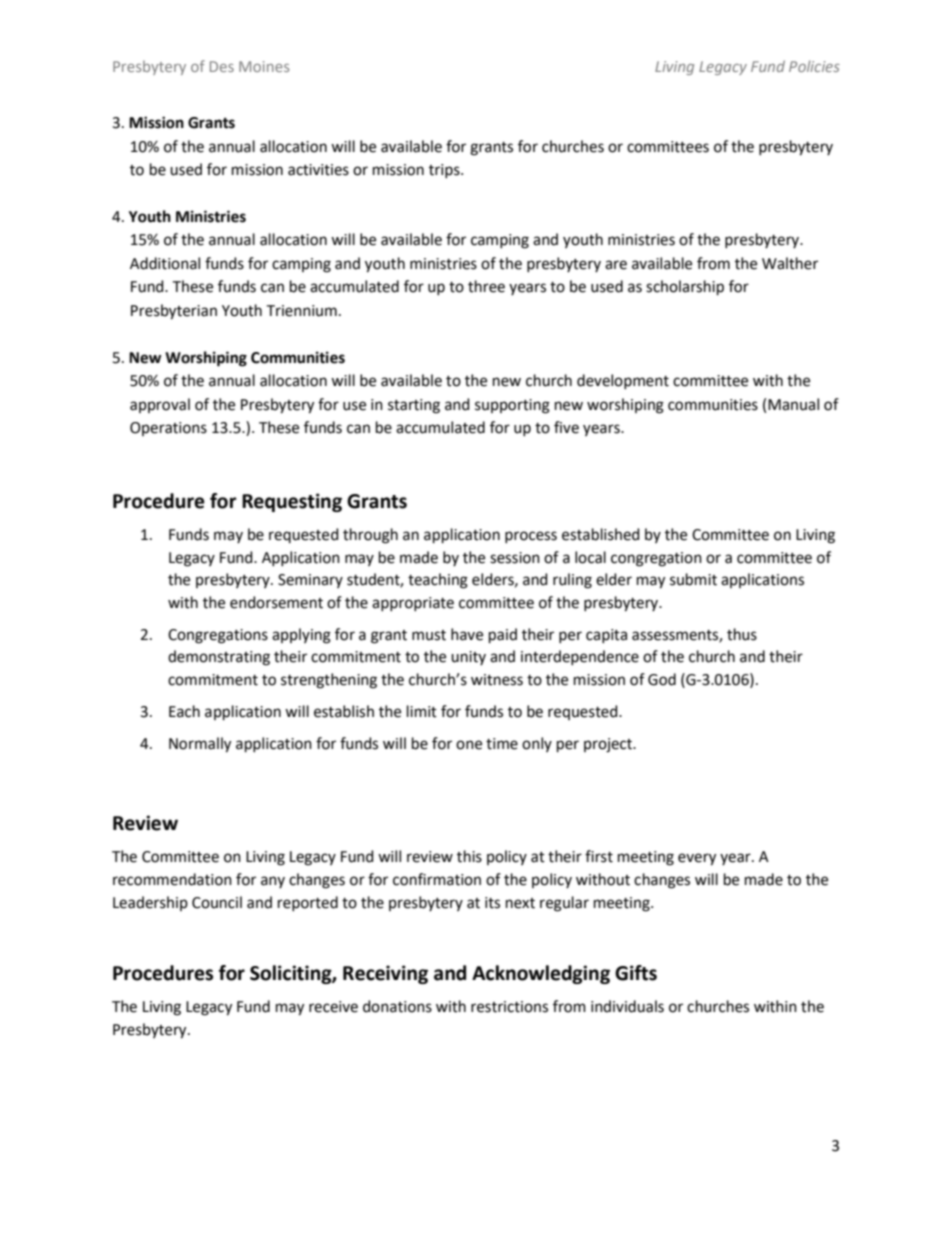  Describe the element at coordinates (793, 404) in the image. I see `Manual` at that location.
